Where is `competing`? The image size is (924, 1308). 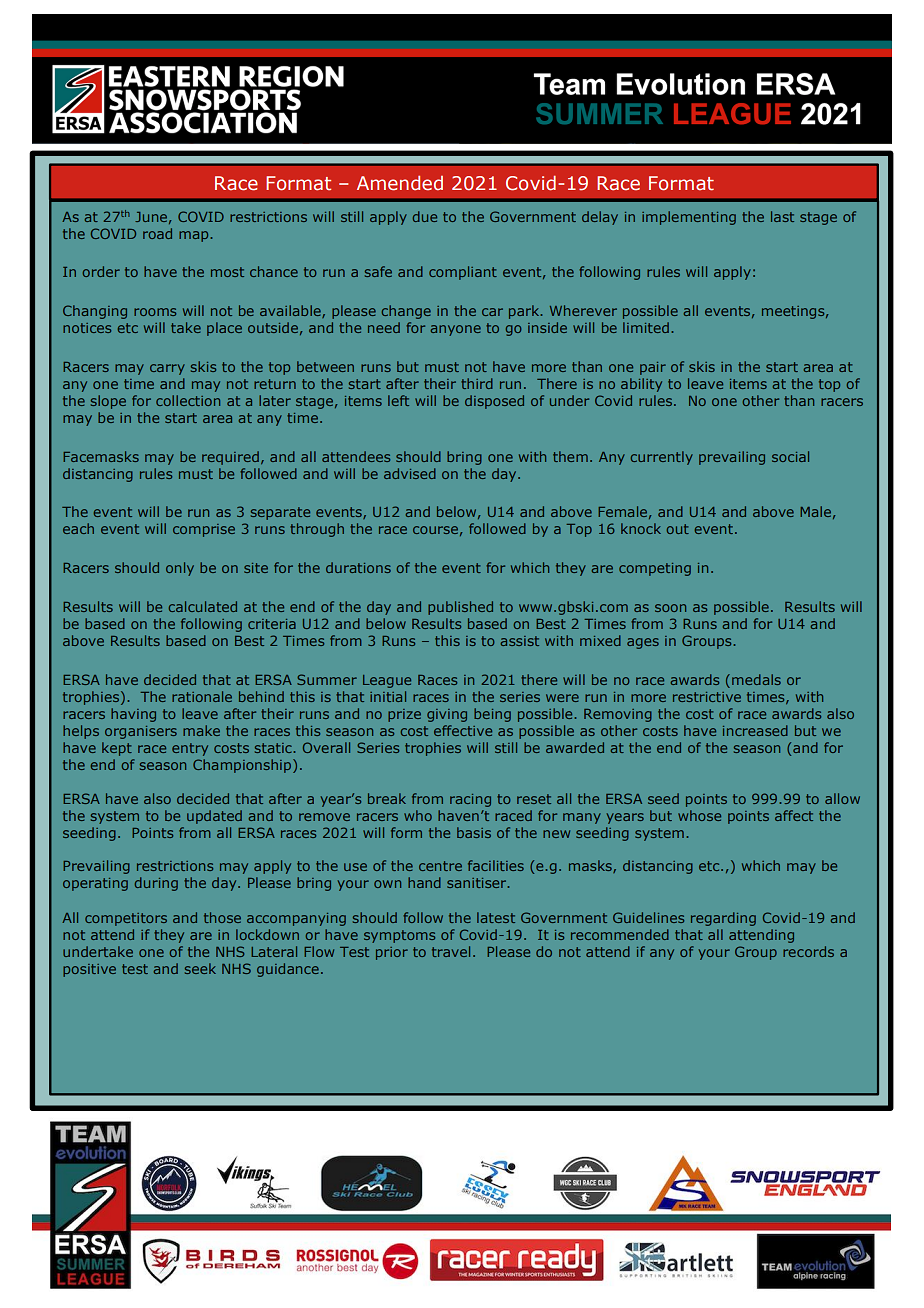 competing is located at coordinates (655, 569).
